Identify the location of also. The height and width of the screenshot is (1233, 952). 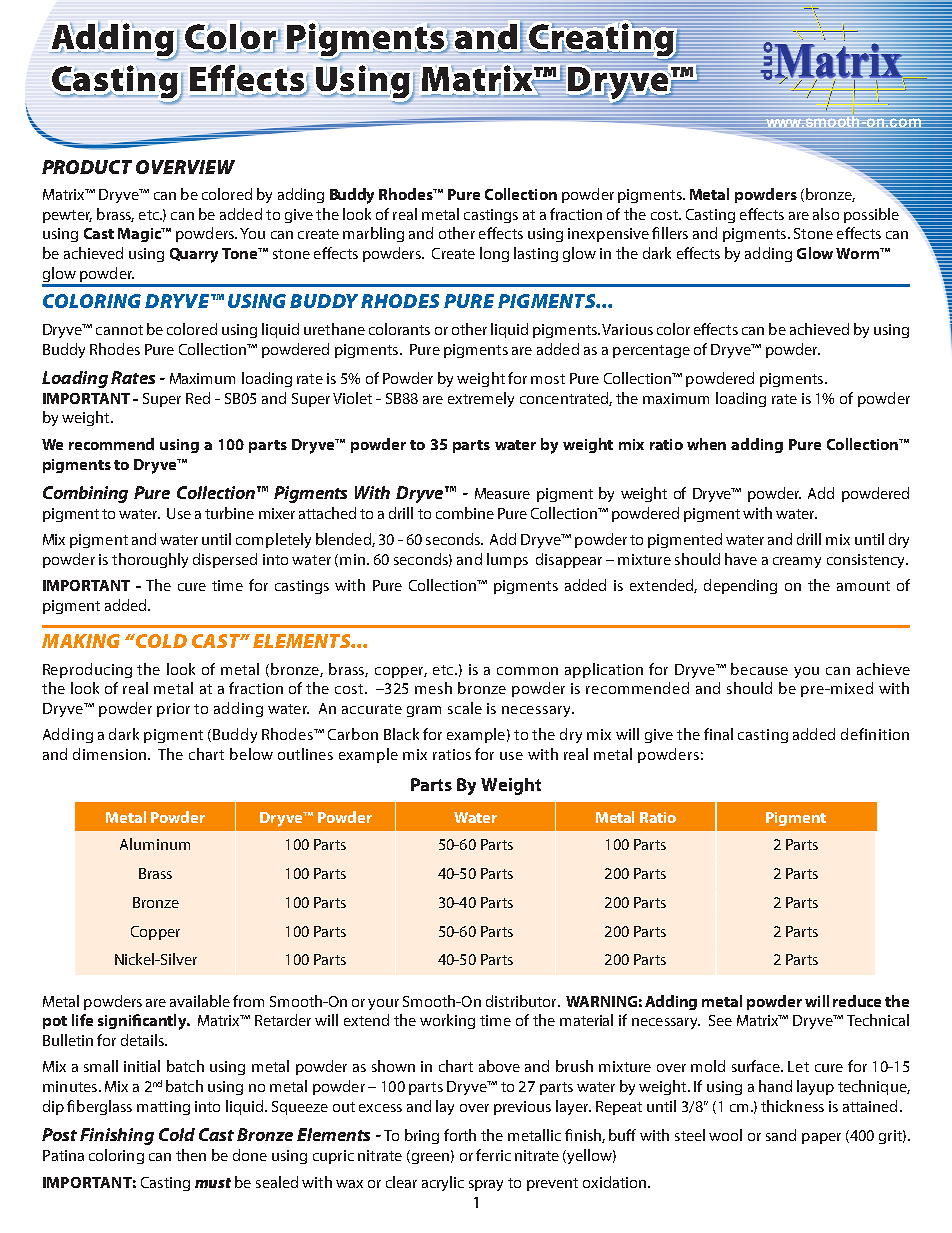
(826, 214).
